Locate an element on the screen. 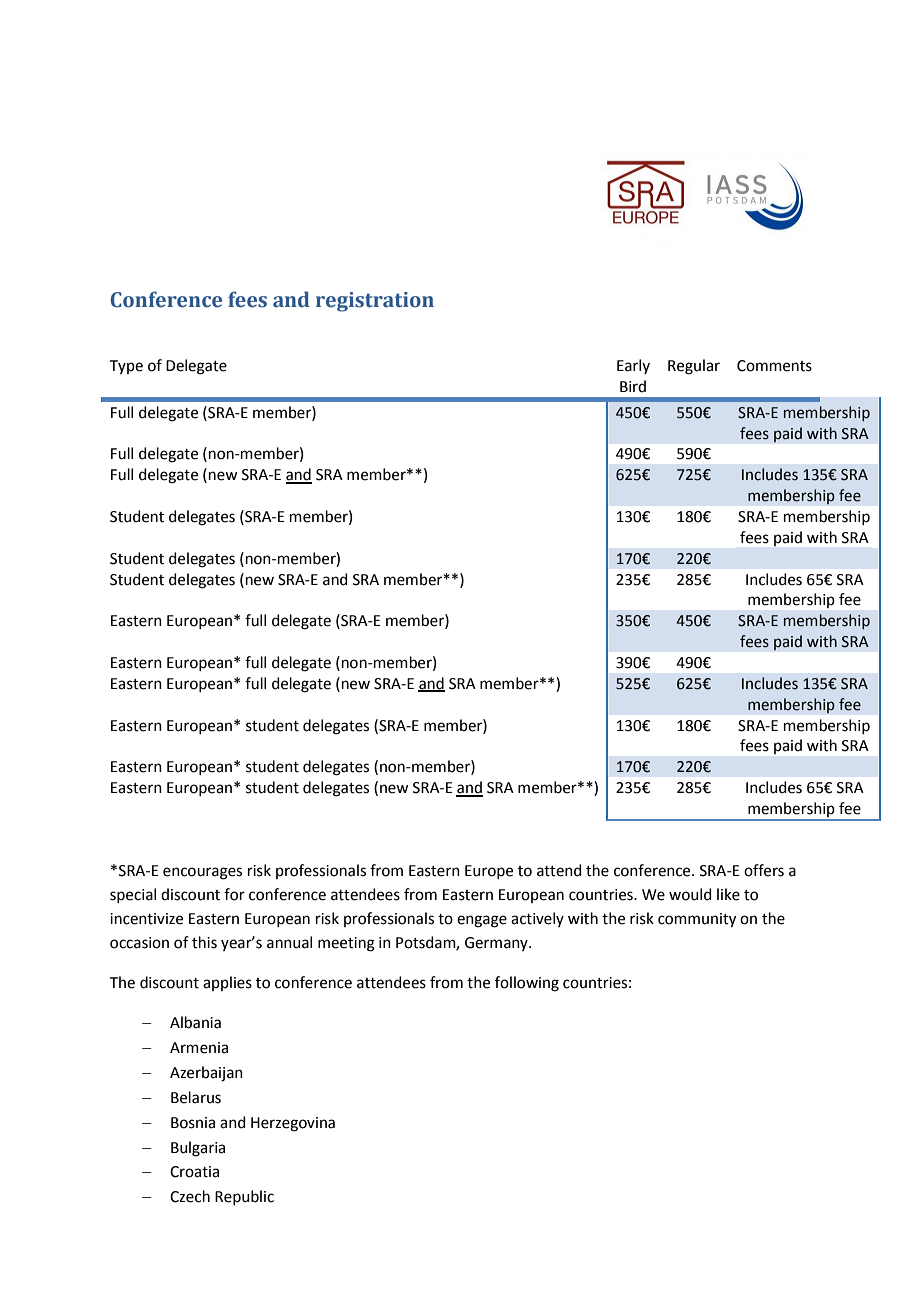 The image size is (924, 1308). following is located at coordinates (527, 984).
